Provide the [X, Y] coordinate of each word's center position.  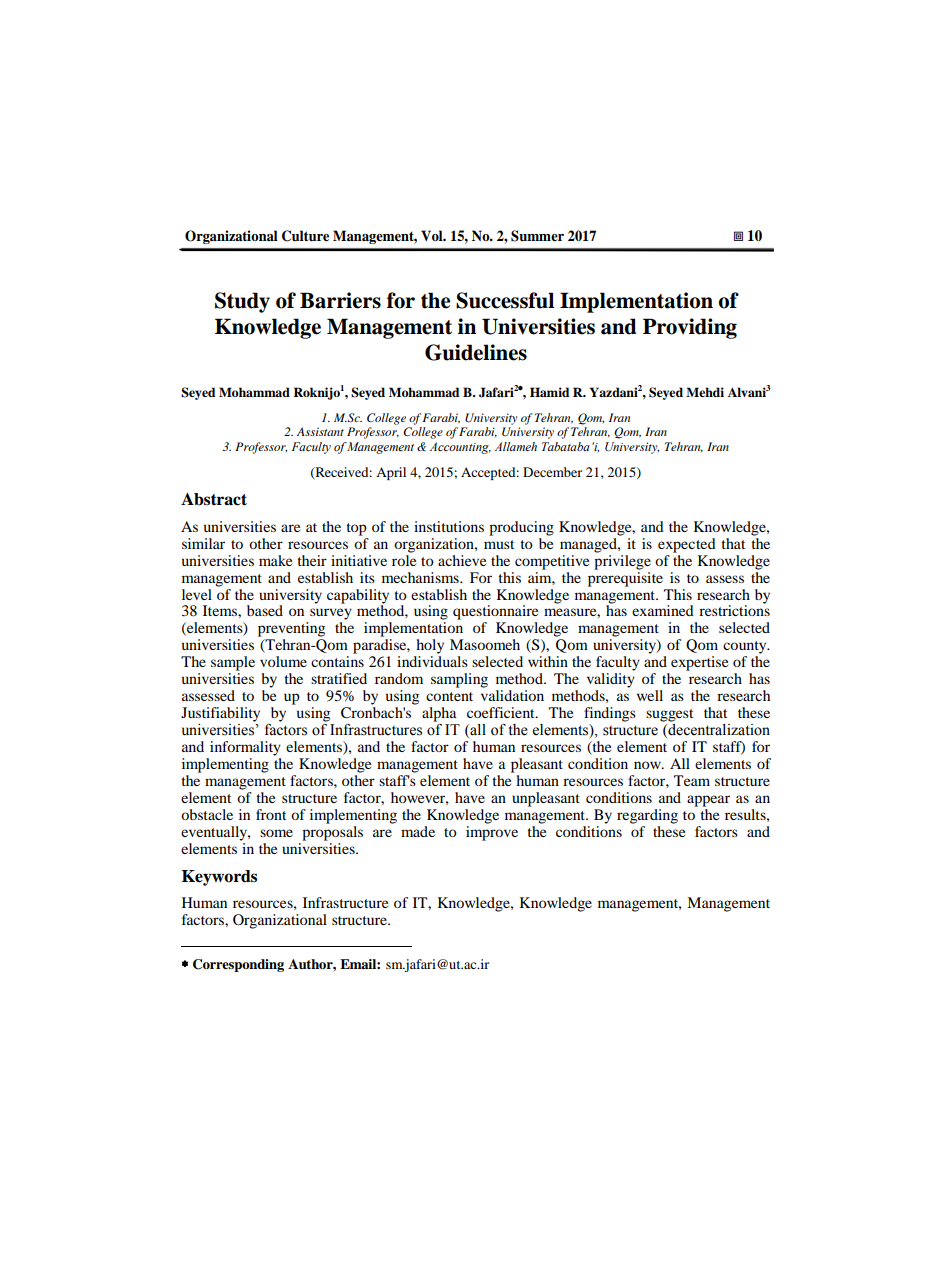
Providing [690, 328]
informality [245, 748]
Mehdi [705, 392]
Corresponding [238, 965]
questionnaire [495, 612]
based [265, 610]
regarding [647, 816]
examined [663, 610]
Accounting [460, 448]
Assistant [320, 431]
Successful [505, 300]
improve [492, 832]
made [418, 831]
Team [692, 780]
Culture [305, 236]
